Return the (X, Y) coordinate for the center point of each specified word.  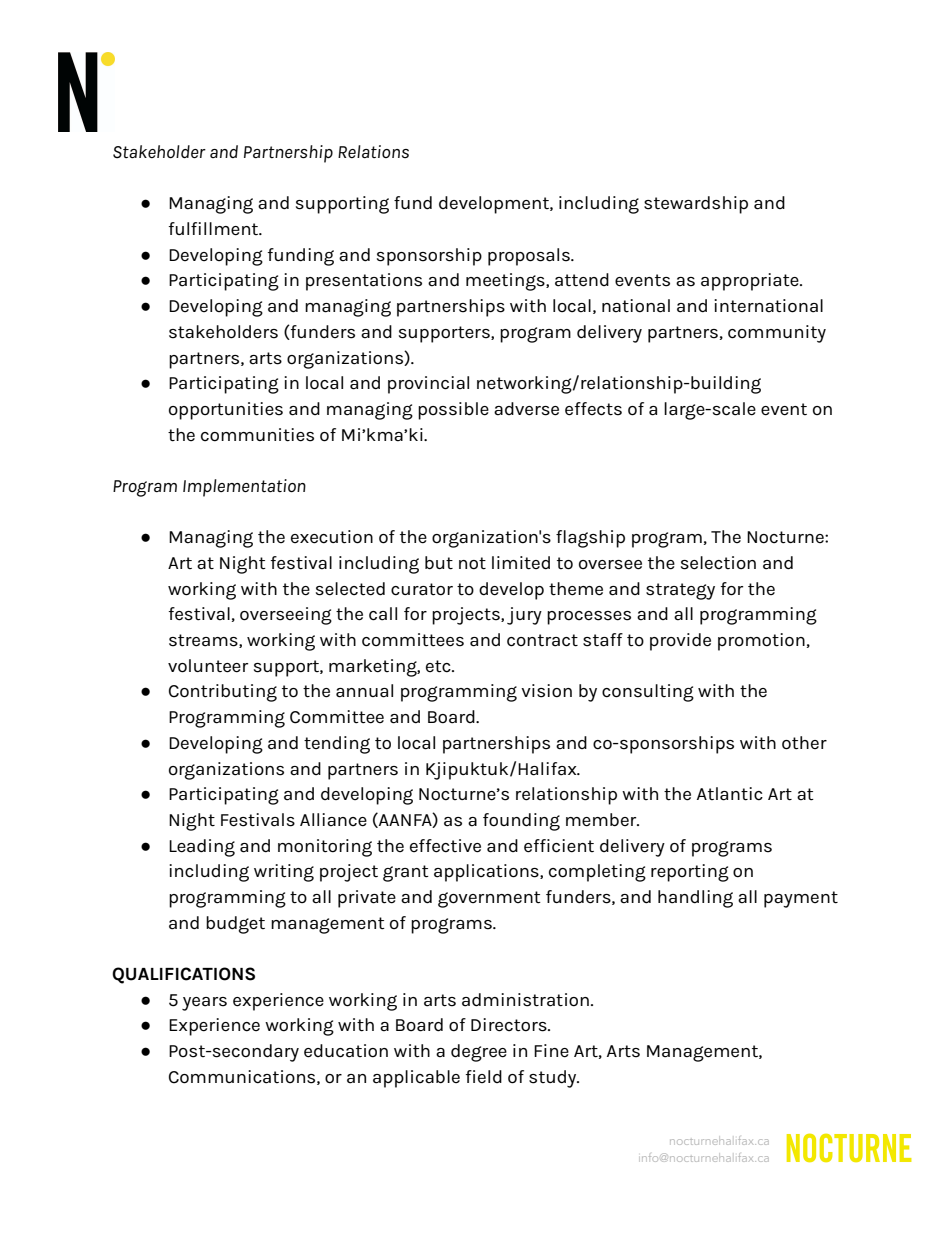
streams (204, 641)
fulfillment (215, 229)
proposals (530, 257)
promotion (761, 642)
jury (524, 616)
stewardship (696, 205)
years (204, 1004)
